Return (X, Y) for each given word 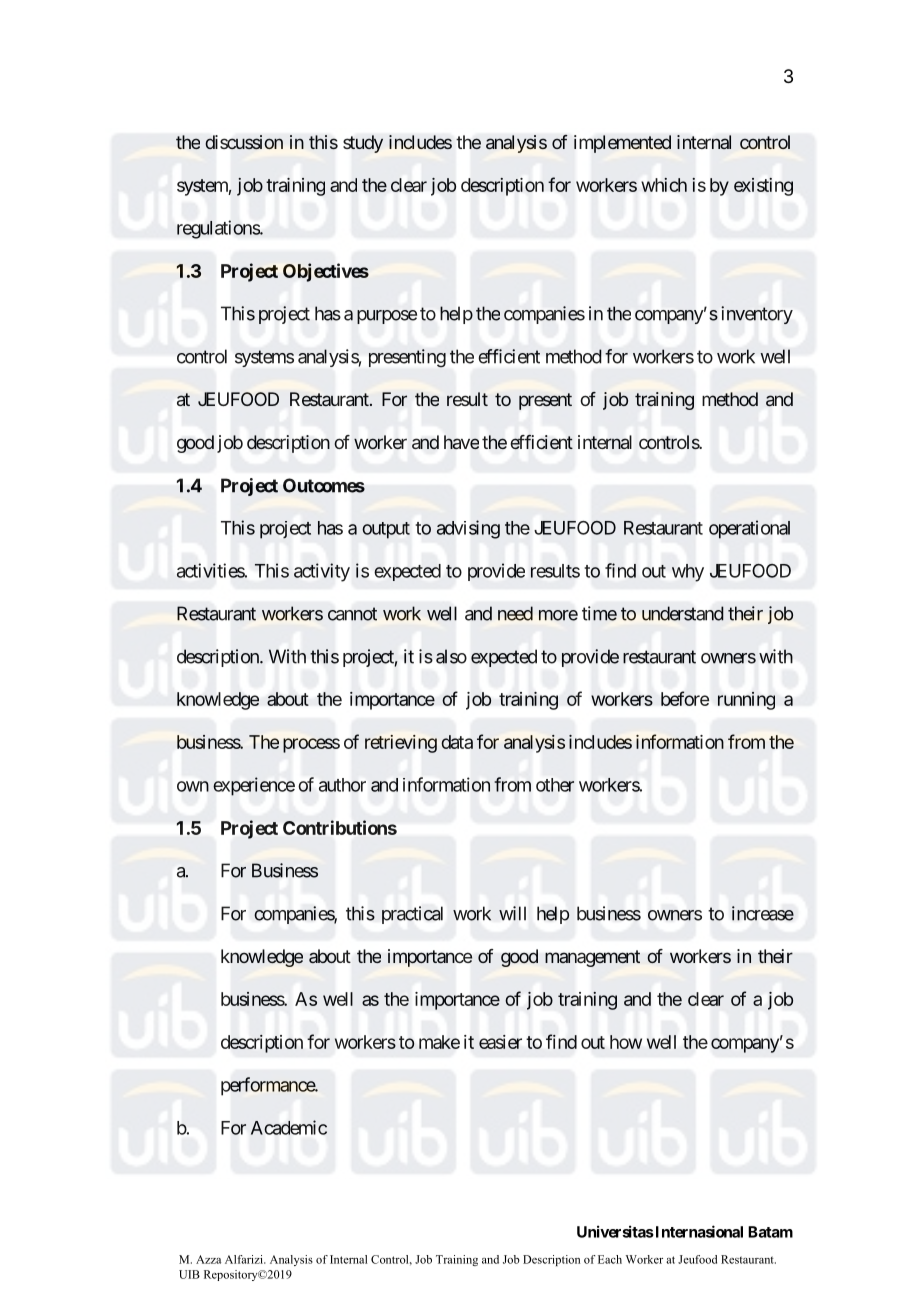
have (461, 442)
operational (749, 529)
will (512, 913)
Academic (289, 1127)
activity (322, 572)
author (342, 785)
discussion (244, 142)
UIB (189, 1274)
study (363, 144)
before (685, 698)
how (626, 1042)
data (457, 742)
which (664, 185)
